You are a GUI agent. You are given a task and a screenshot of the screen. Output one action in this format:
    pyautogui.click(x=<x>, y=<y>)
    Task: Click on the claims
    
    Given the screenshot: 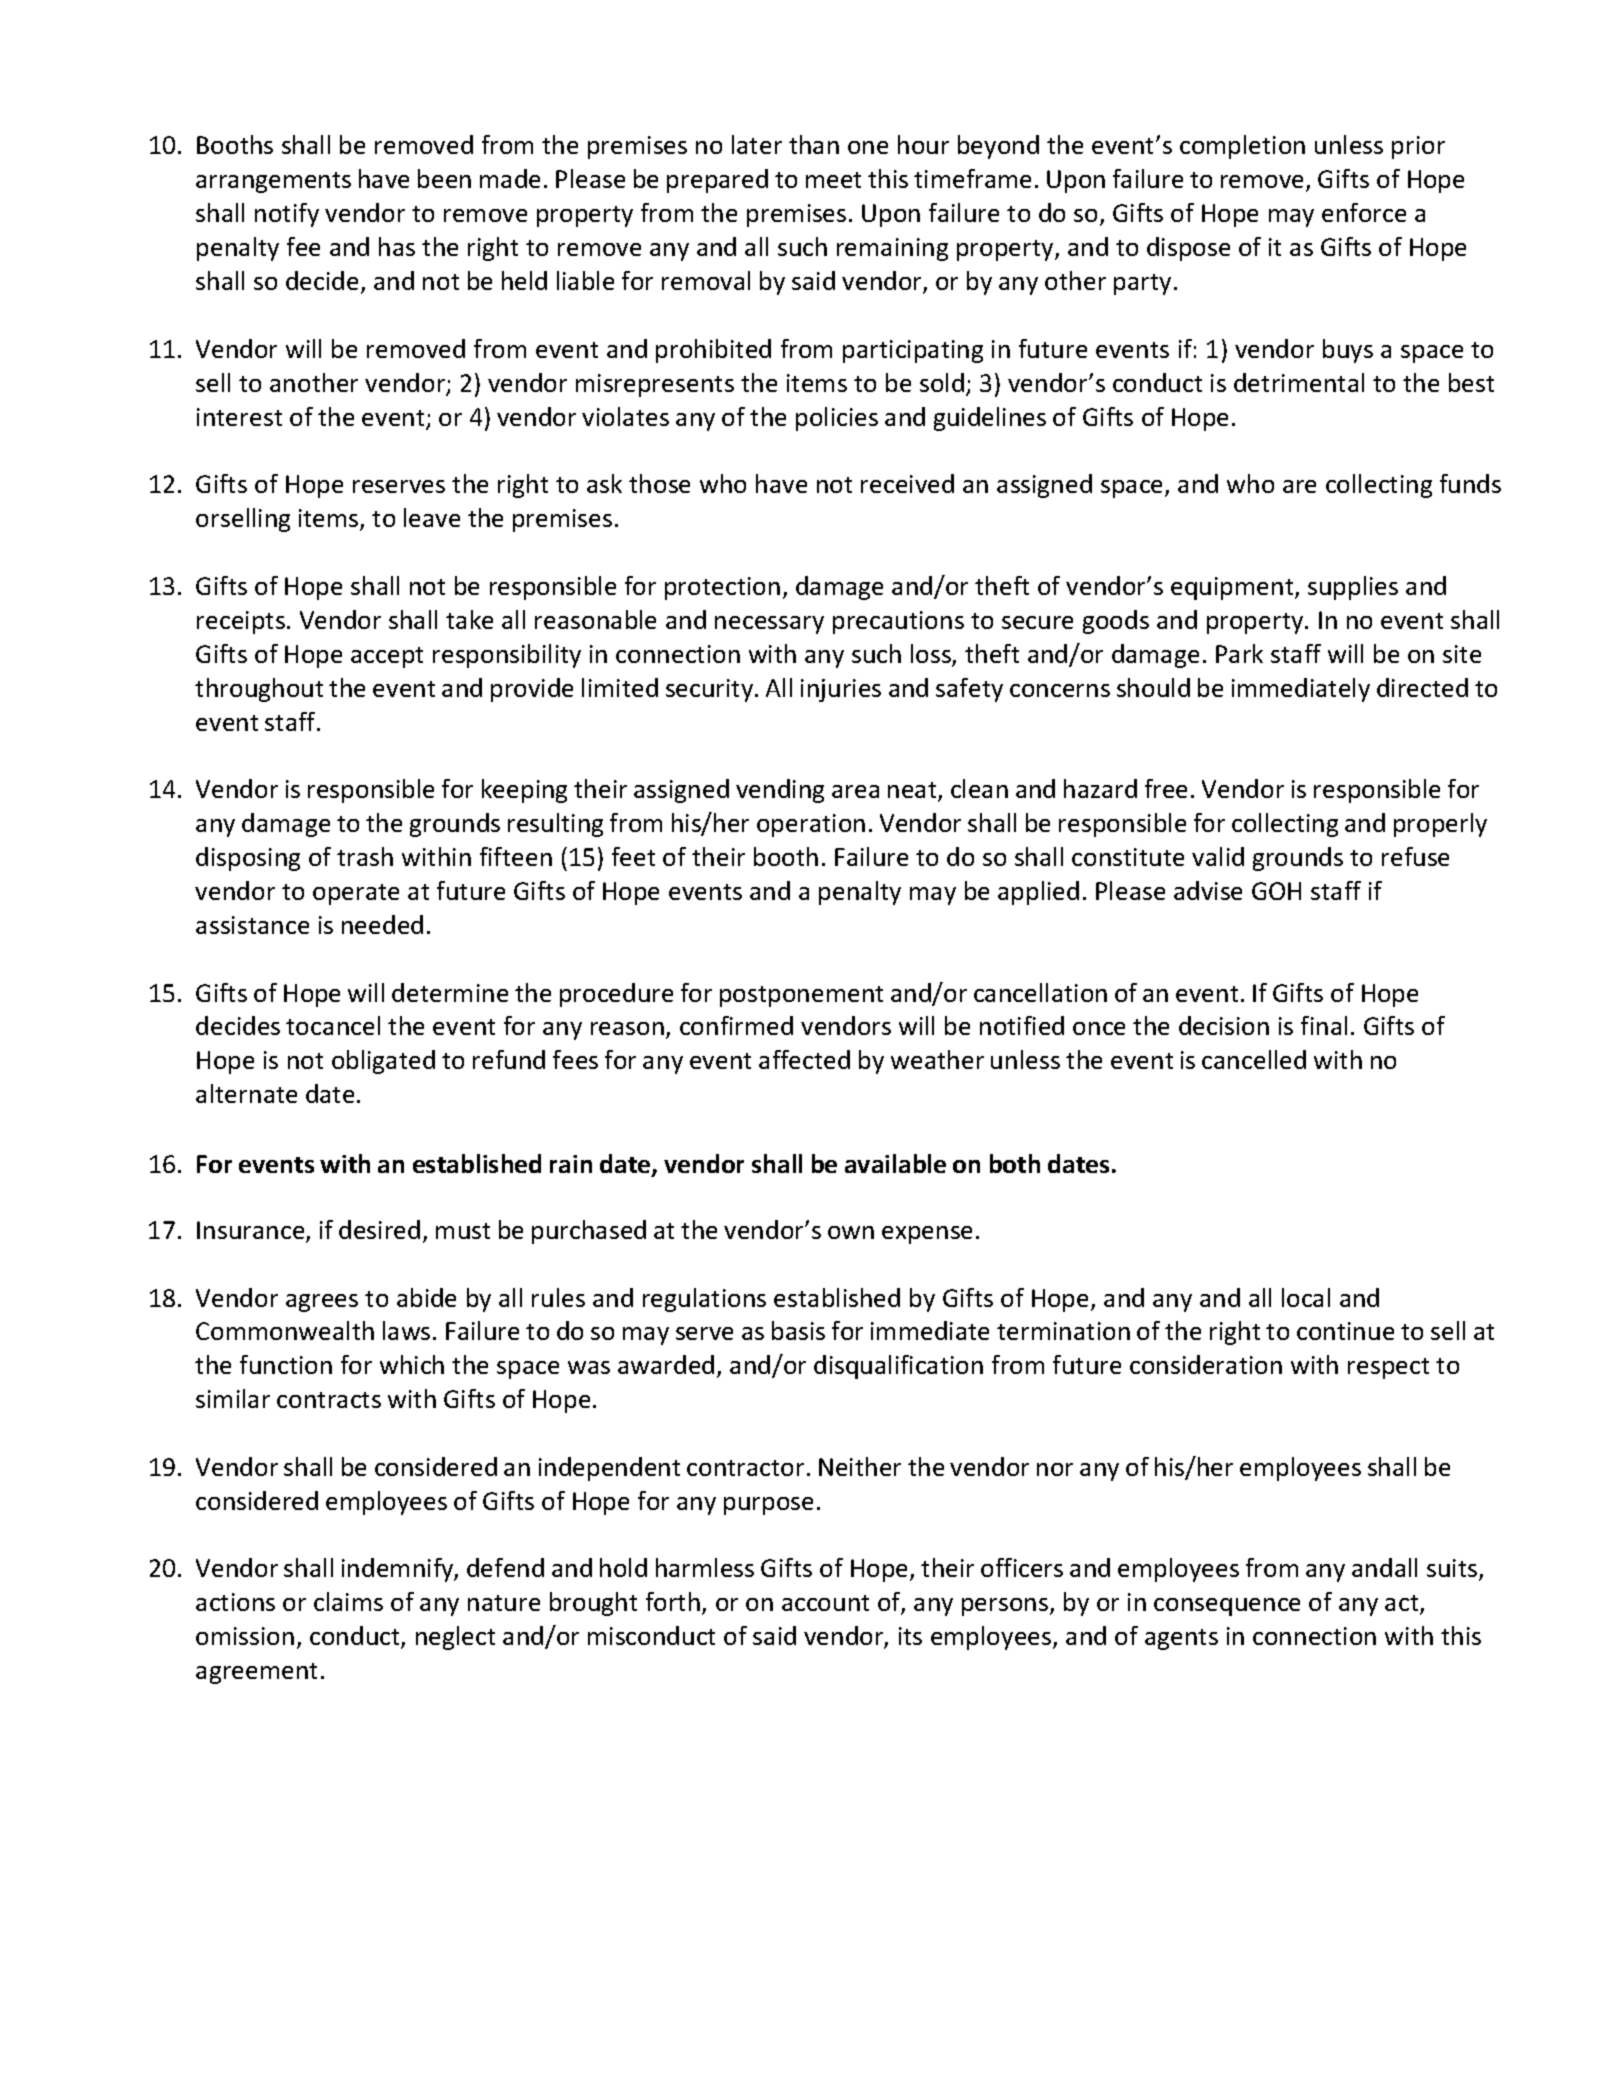 What is the action you would take?
    pyautogui.click(x=348, y=1601)
